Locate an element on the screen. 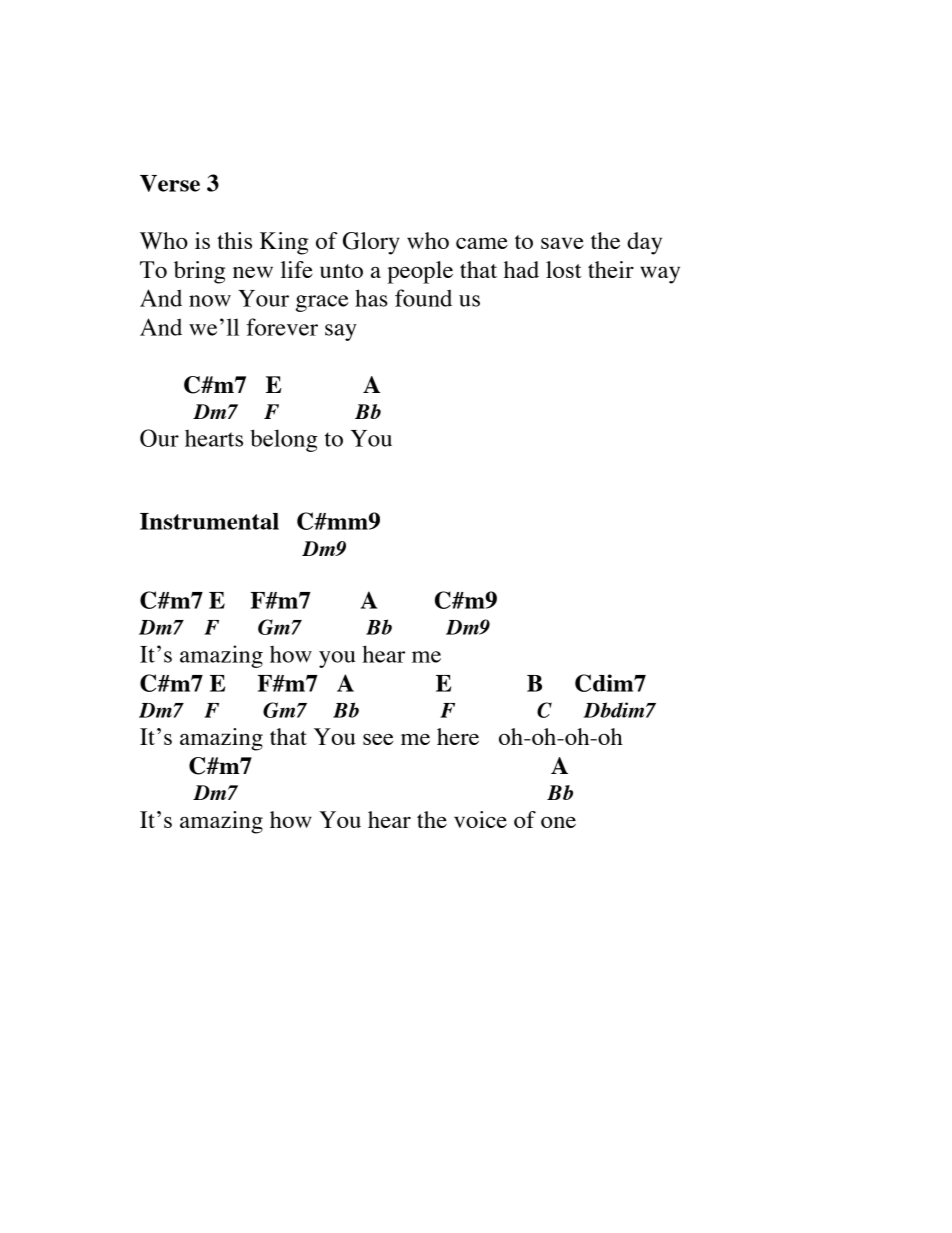 The height and width of the screenshot is (1233, 952). Glory is located at coordinates (371, 243).
